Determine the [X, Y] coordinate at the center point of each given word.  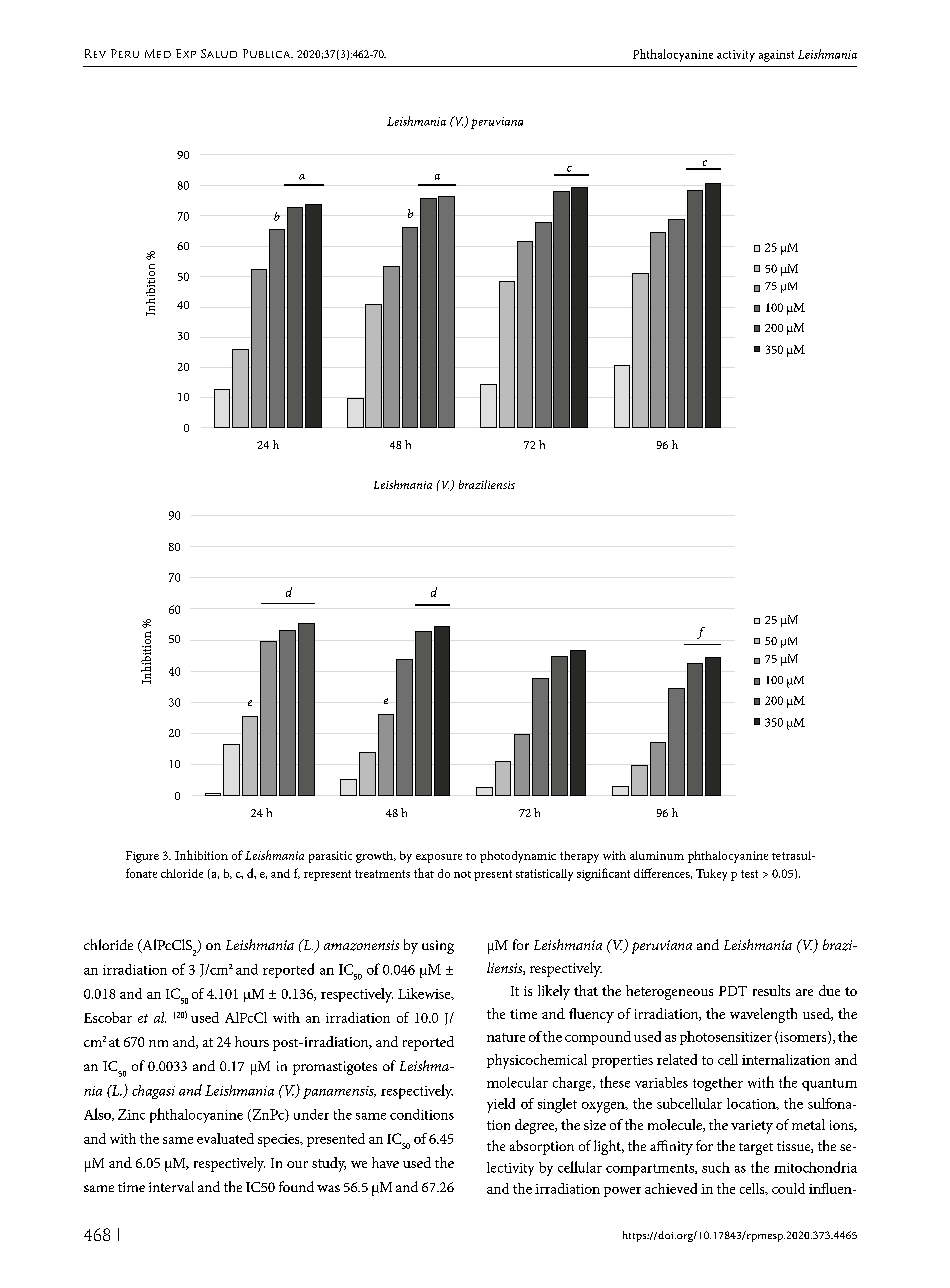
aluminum [657, 855]
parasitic [330, 857]
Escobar [108, 1017]
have [385, 1162]
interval [171, 1186]
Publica [268, 53]
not [462, 874]
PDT [733, 991]
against [776, 56]
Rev [95, 53]
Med [158, 53]
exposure [439, 858]
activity [736, 56]
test [749, 874]
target [756, 1149]
